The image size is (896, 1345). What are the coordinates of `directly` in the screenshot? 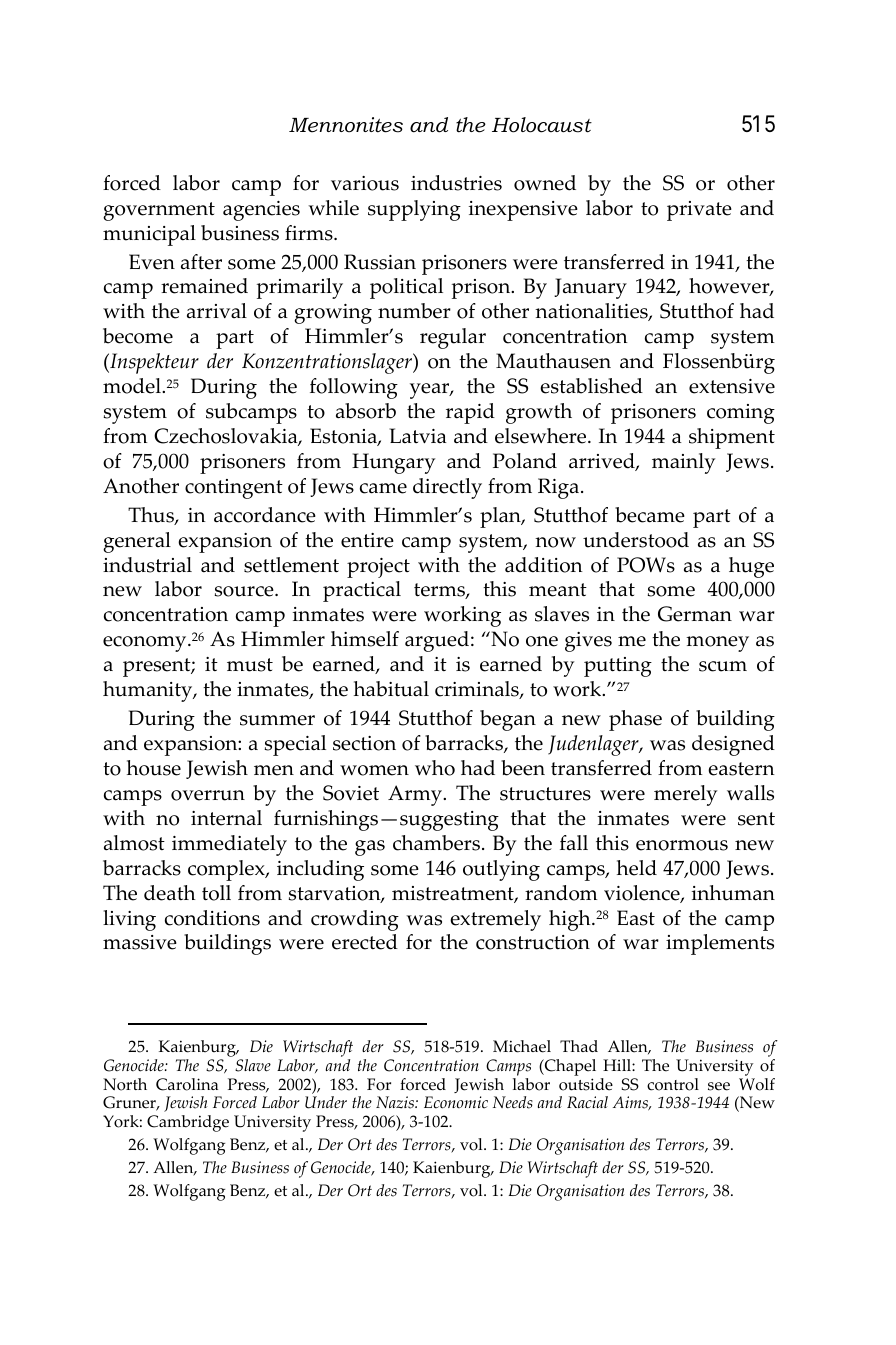 It's located at (447, 488).
